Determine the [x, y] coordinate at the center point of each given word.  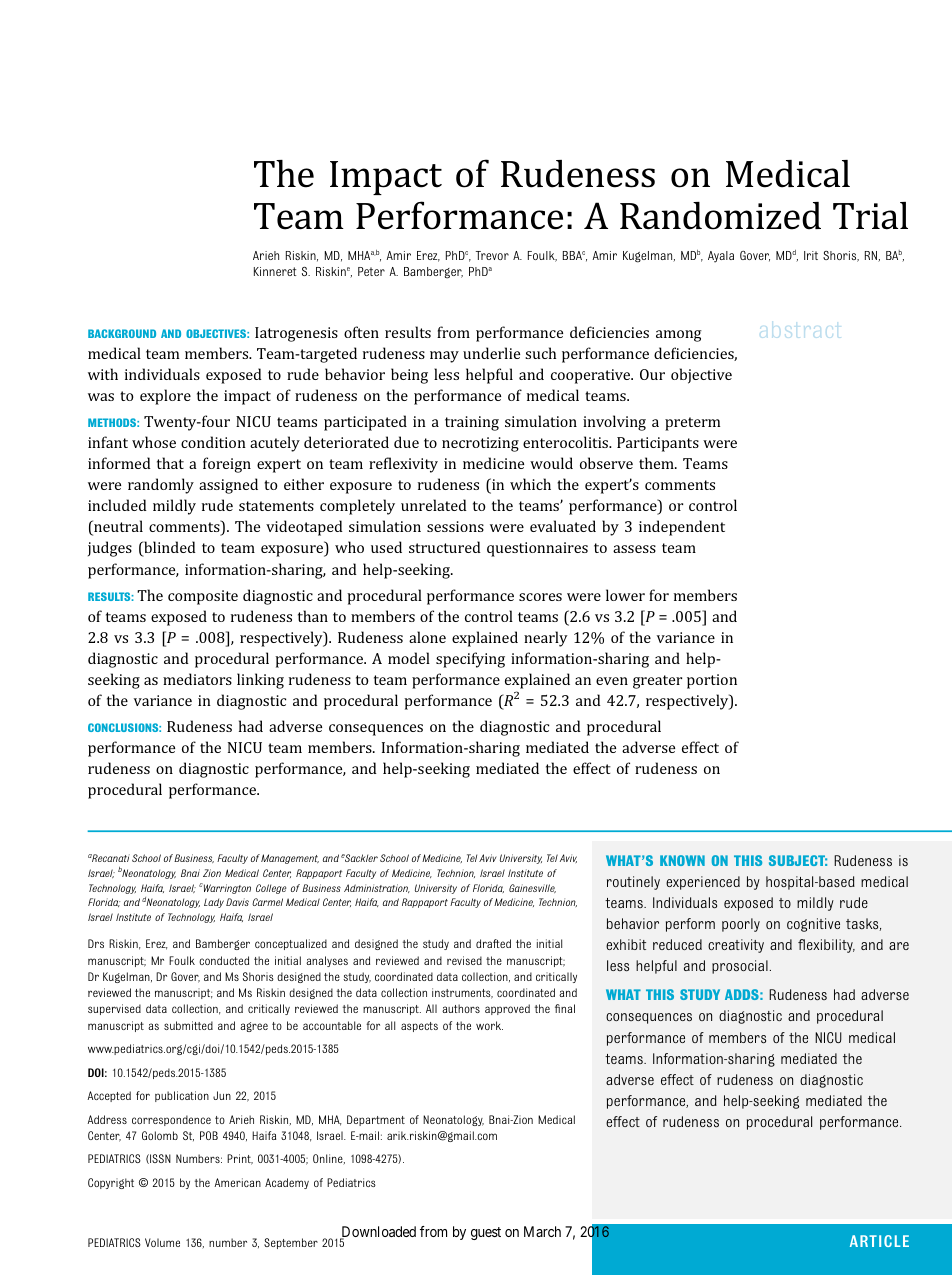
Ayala [721, 257]
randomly [161, 486]
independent [682, 528]
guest [486, 1233]
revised [464, 960]
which [530, 484]
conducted [224, 960]
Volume [162, 1242]
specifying [470, 660]
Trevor [492, 255]
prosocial [740, 967]
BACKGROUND [122, 333]
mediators [197, 679]
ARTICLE [879, 1241]
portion [712, 681]
